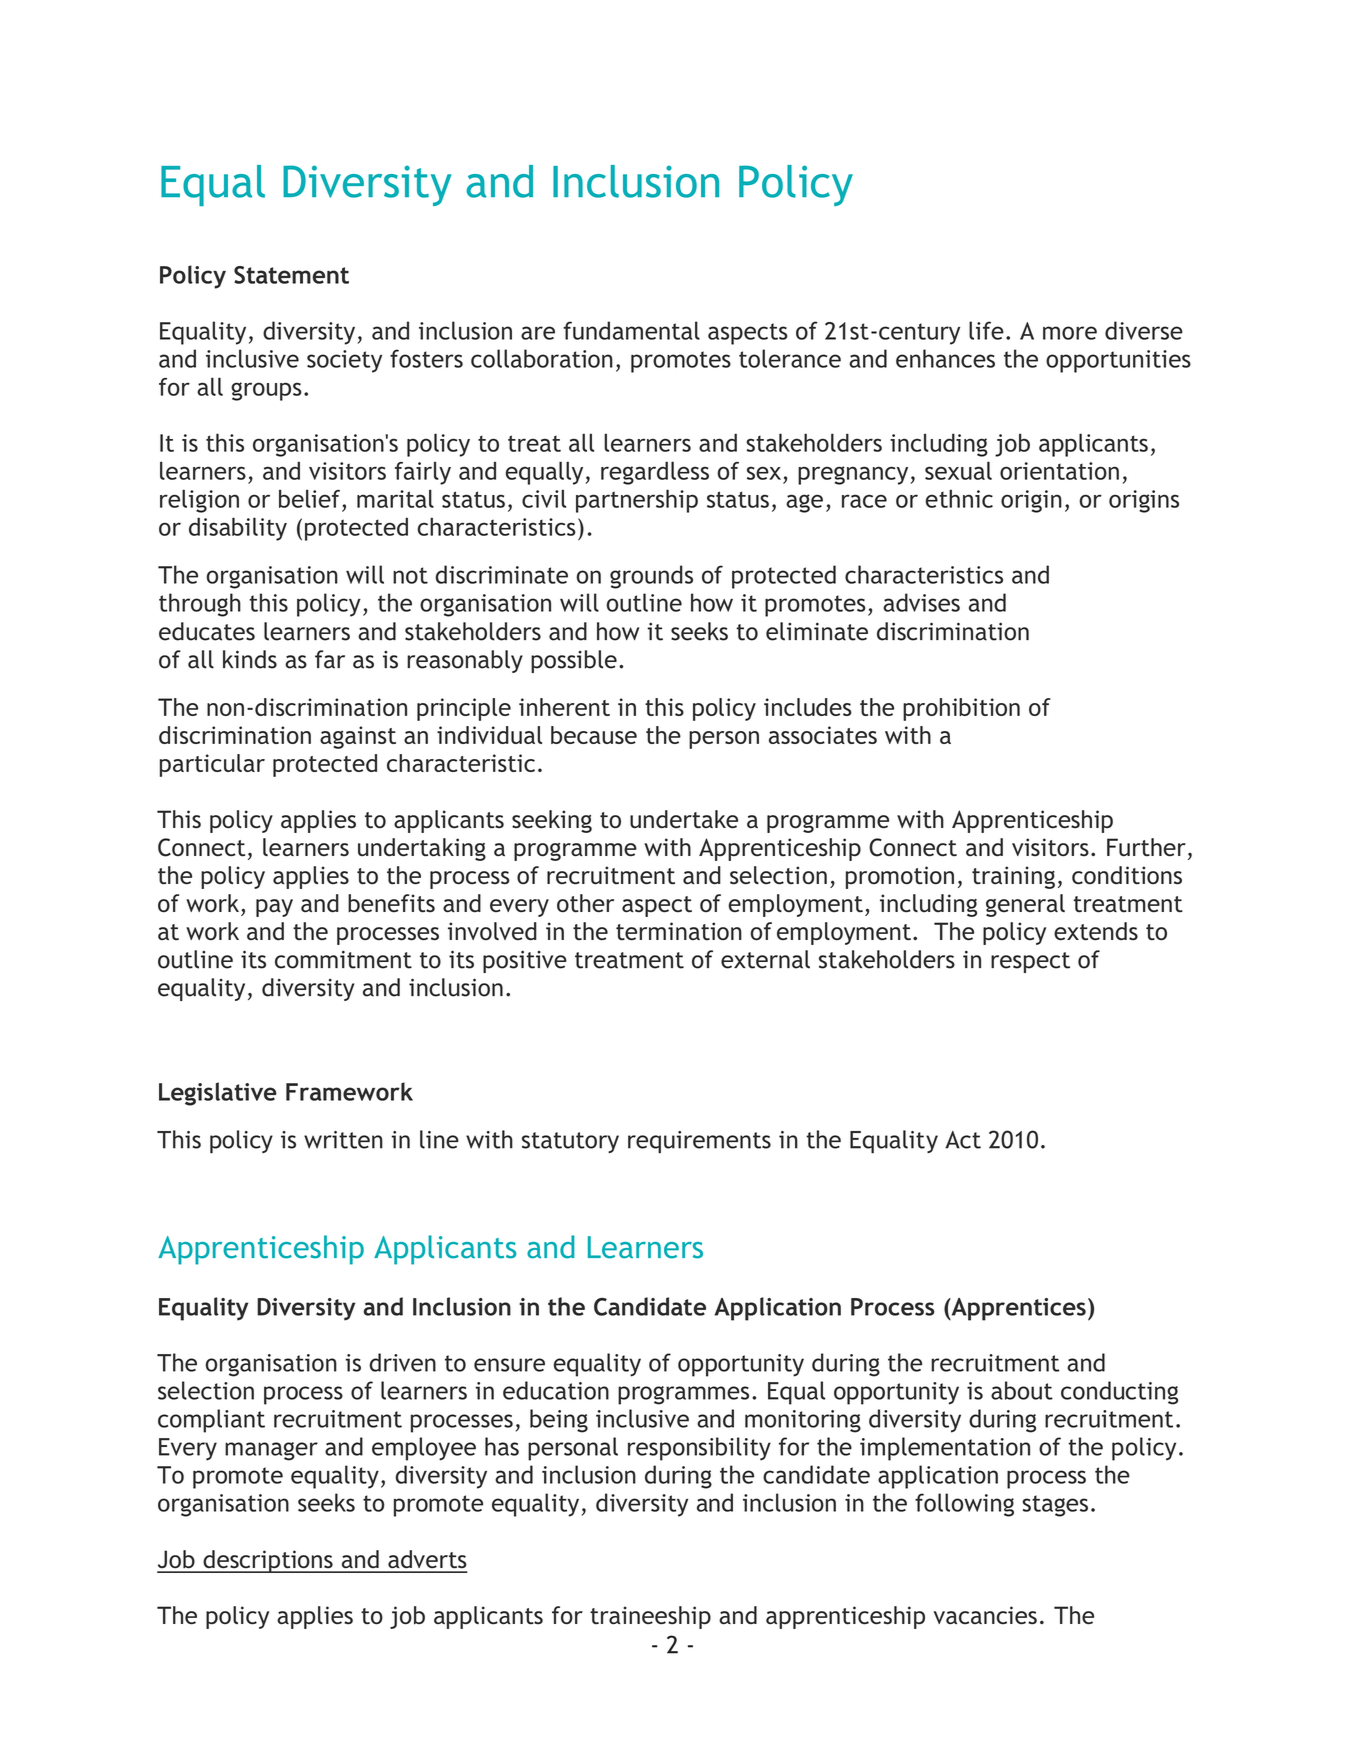 Image resolution: width=1345 pixels, height=1740 pixels. Describe the element at coordinates (291, 275) in the screenshot. I see `Statement` at that location.
